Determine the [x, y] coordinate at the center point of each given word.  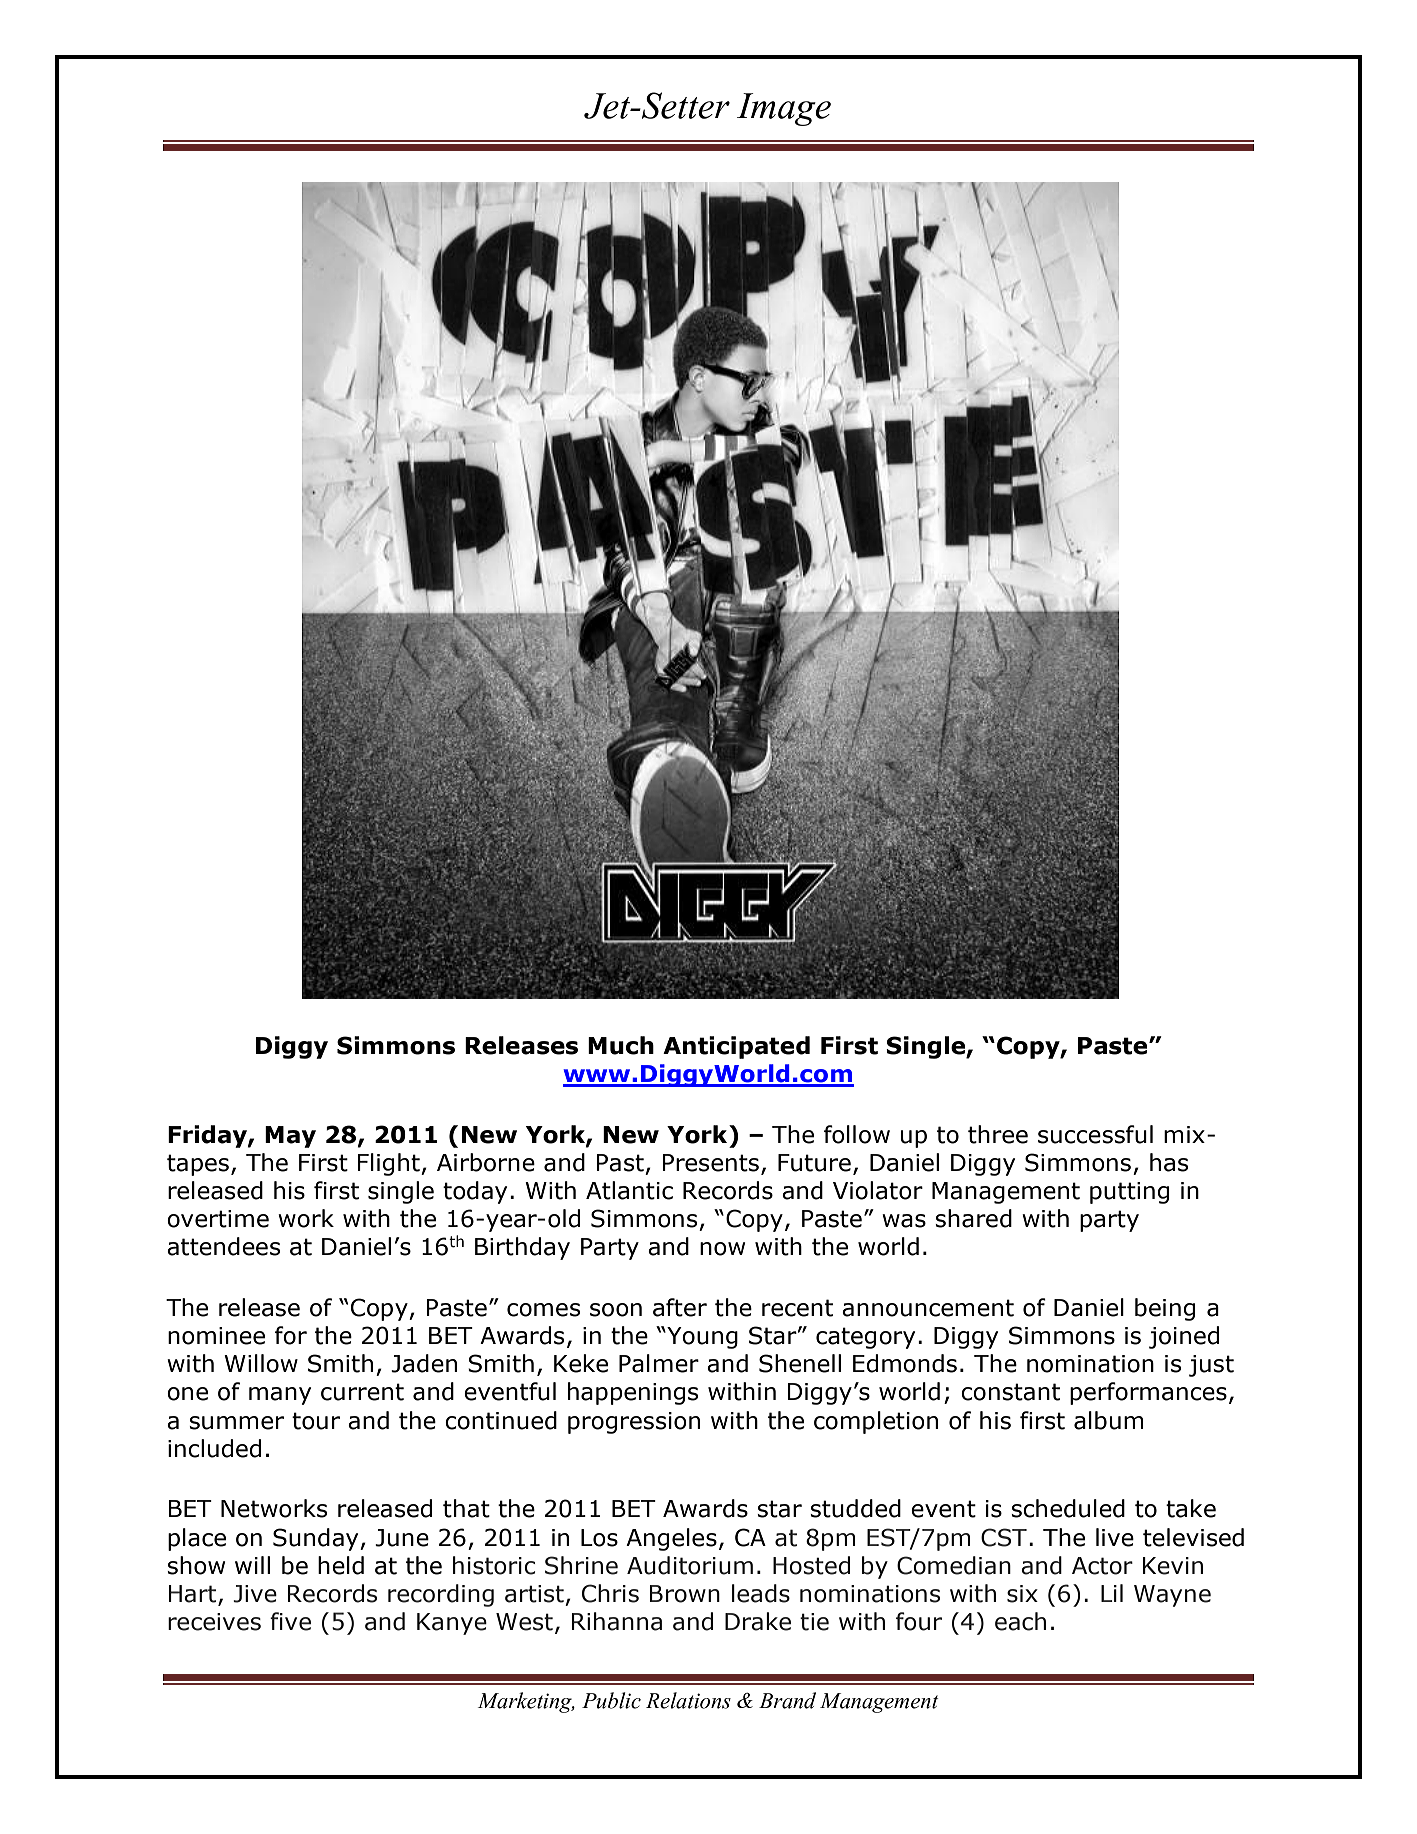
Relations [688, 1700]
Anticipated [736, 1047]
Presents [710, 1163]
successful [1095, 1134]
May [290, 1137]
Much [621, 1045]
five [290, 1621]
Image [784, 109]
